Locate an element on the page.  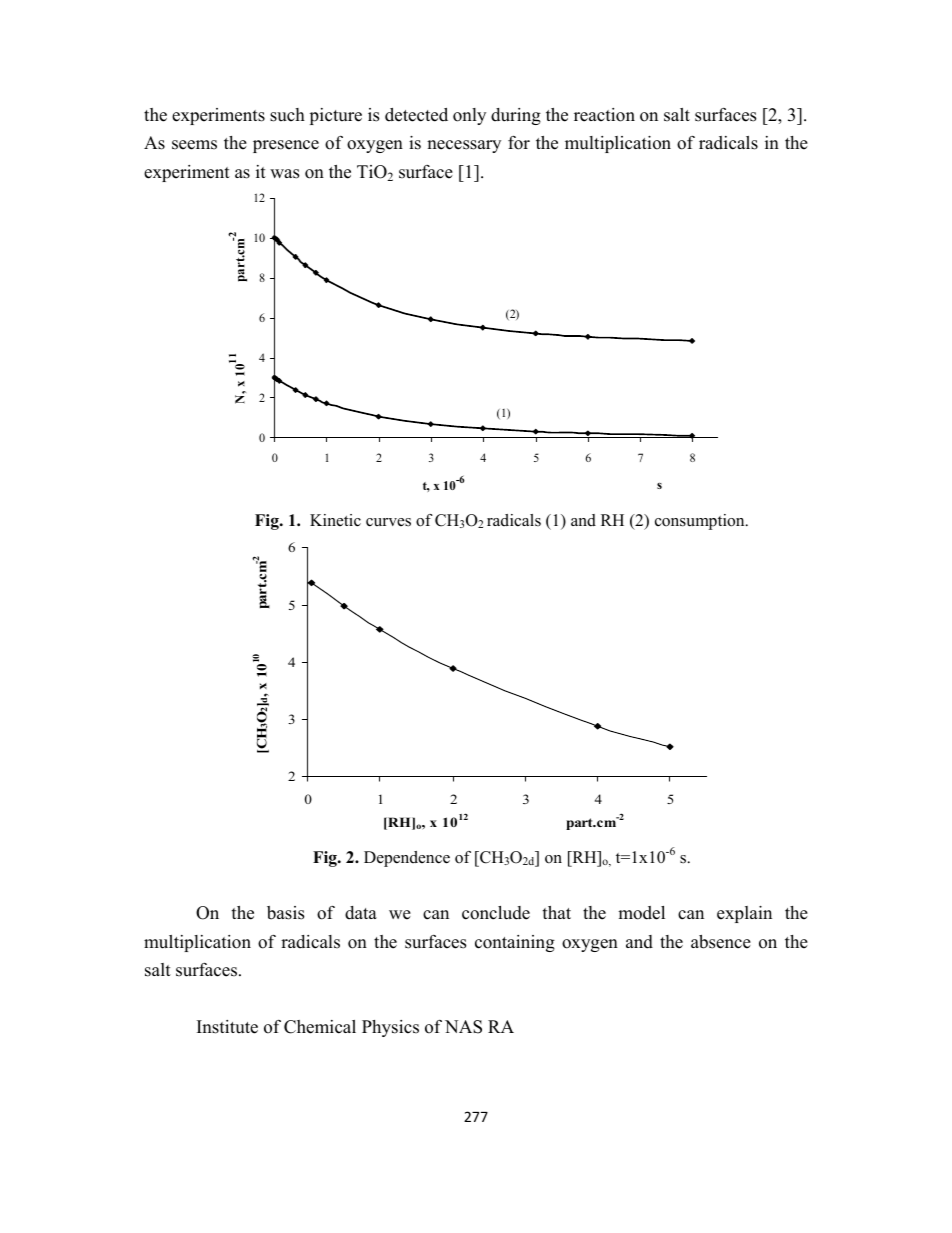
Dependence is located at coordinates (407, 859).
